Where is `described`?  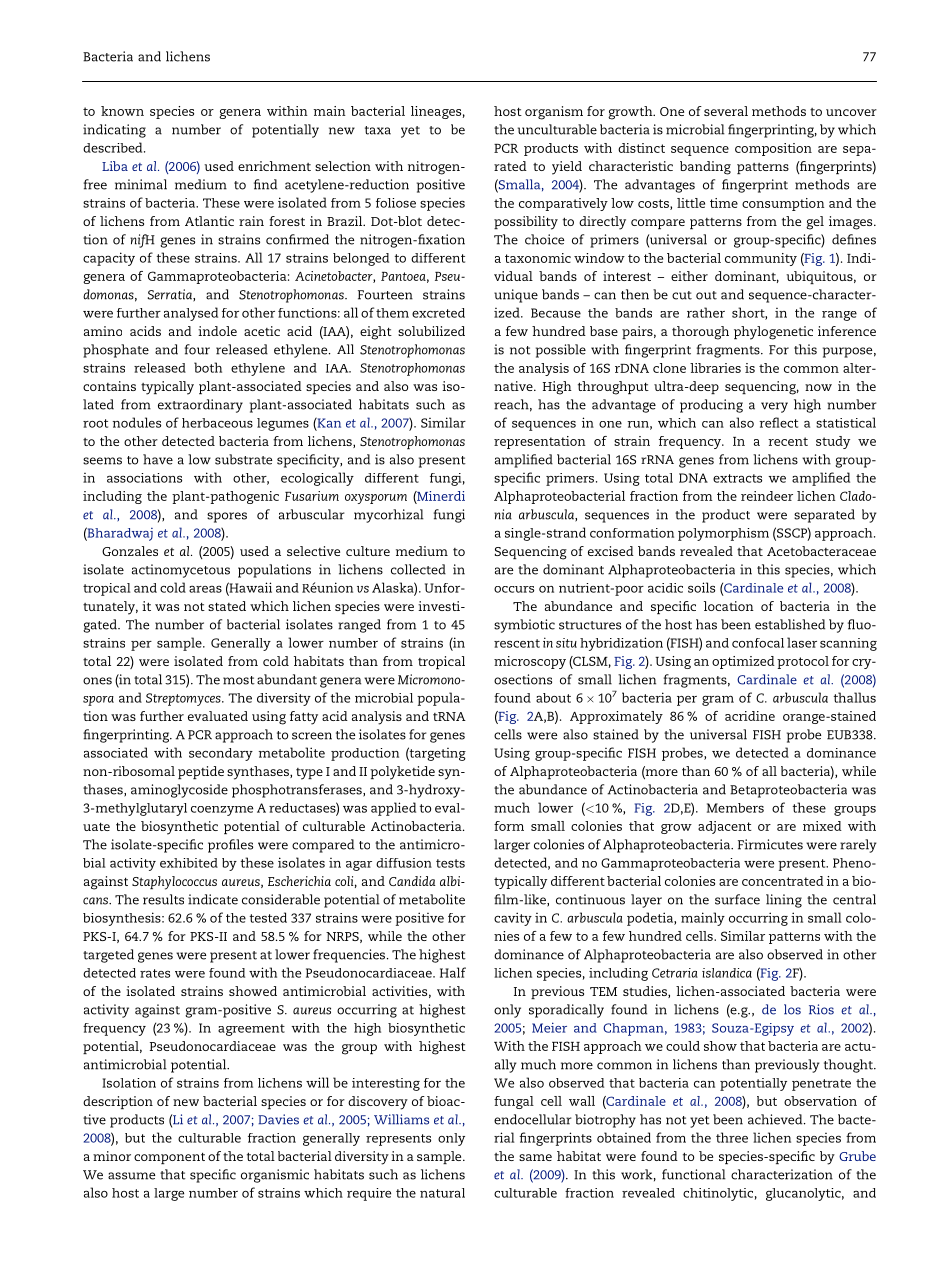 described is located at coordinates (114, 147).
